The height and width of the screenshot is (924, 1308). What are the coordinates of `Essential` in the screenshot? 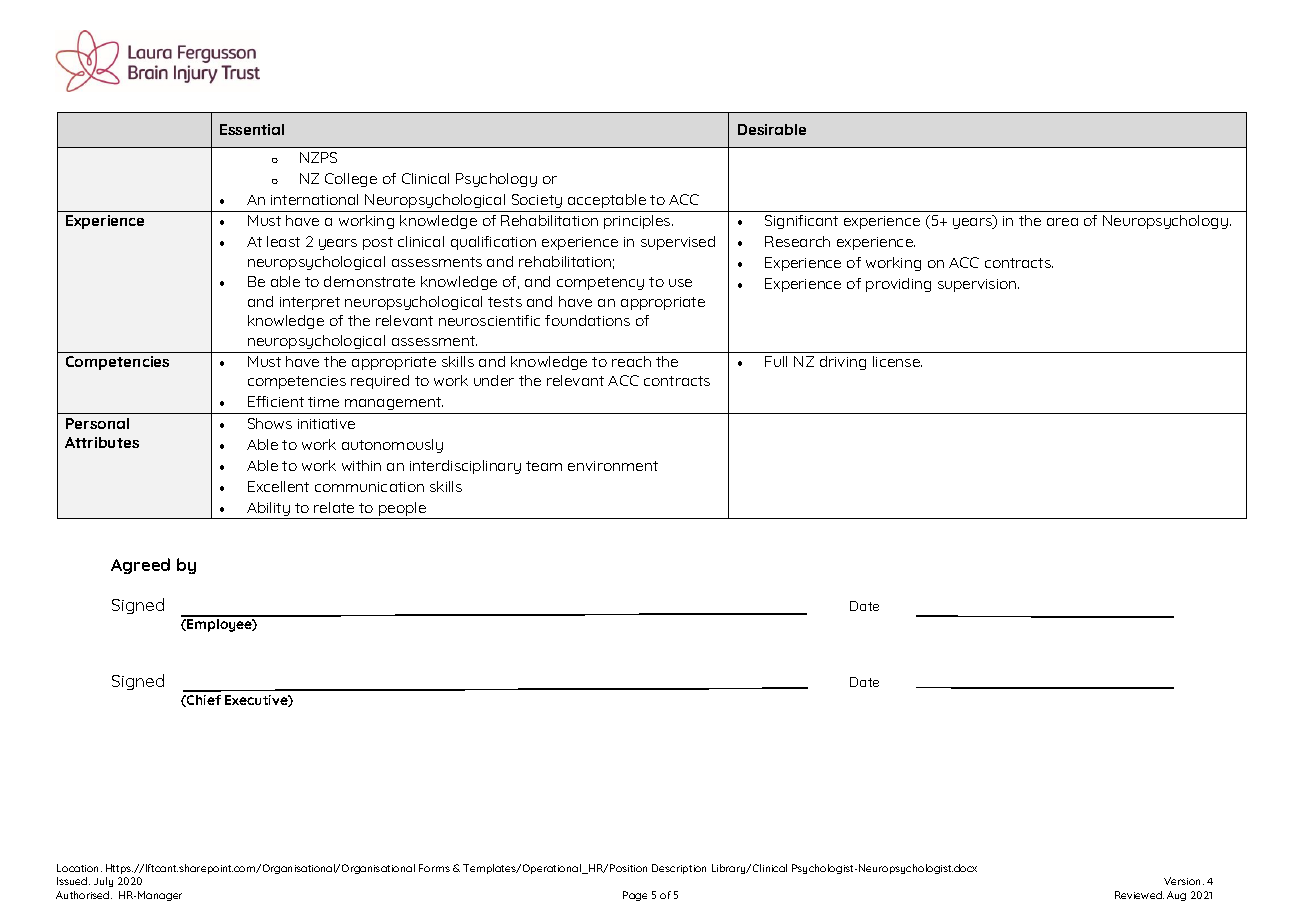 It's located at (252, 129).
